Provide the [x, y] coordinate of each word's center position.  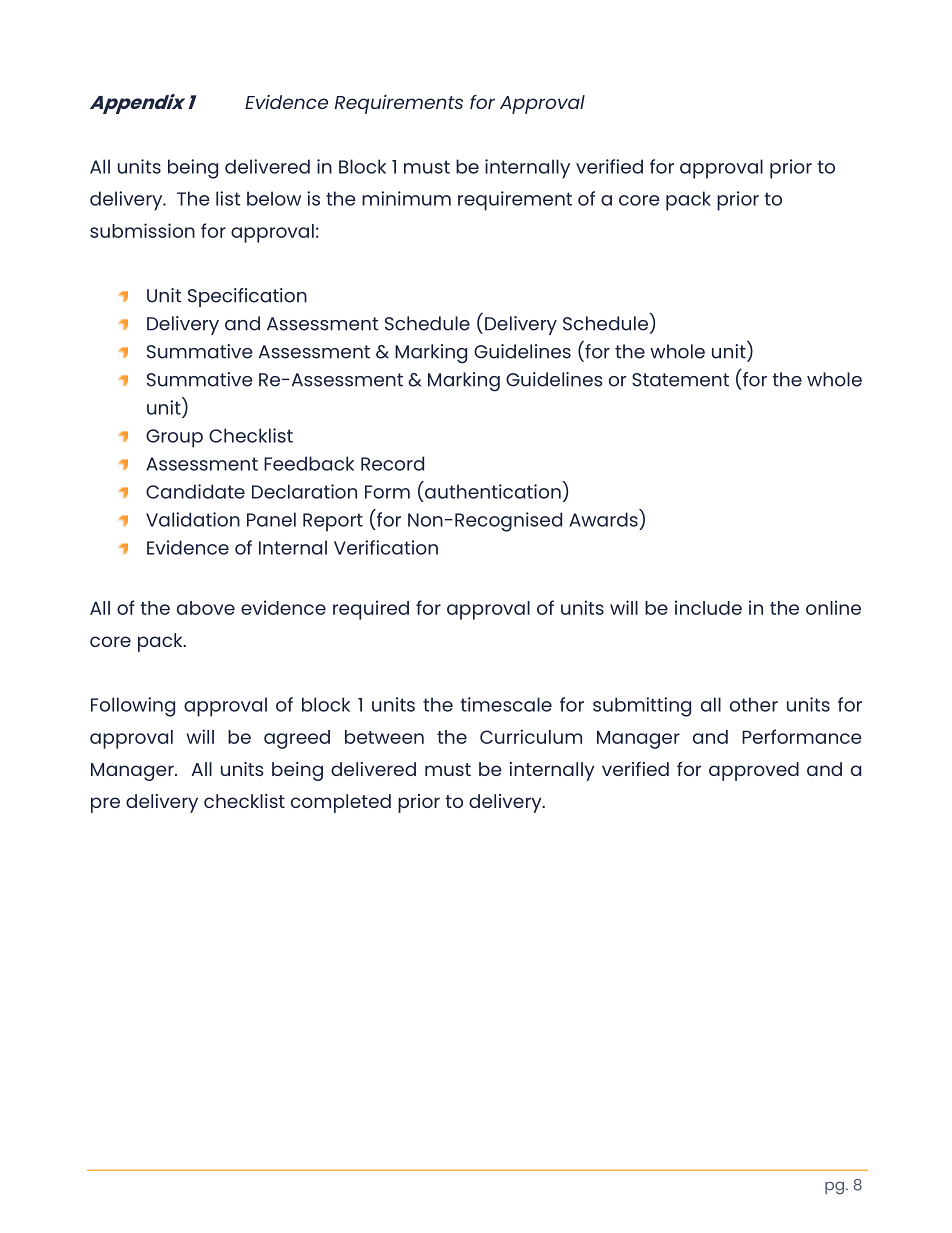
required [371, 610]
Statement [680, 380]
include [708, 607]
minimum [406, 198]
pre [105, 805]
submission [142, 230]
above [206, 608]
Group [174, 438]
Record [392, 463]
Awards [603, 519]
